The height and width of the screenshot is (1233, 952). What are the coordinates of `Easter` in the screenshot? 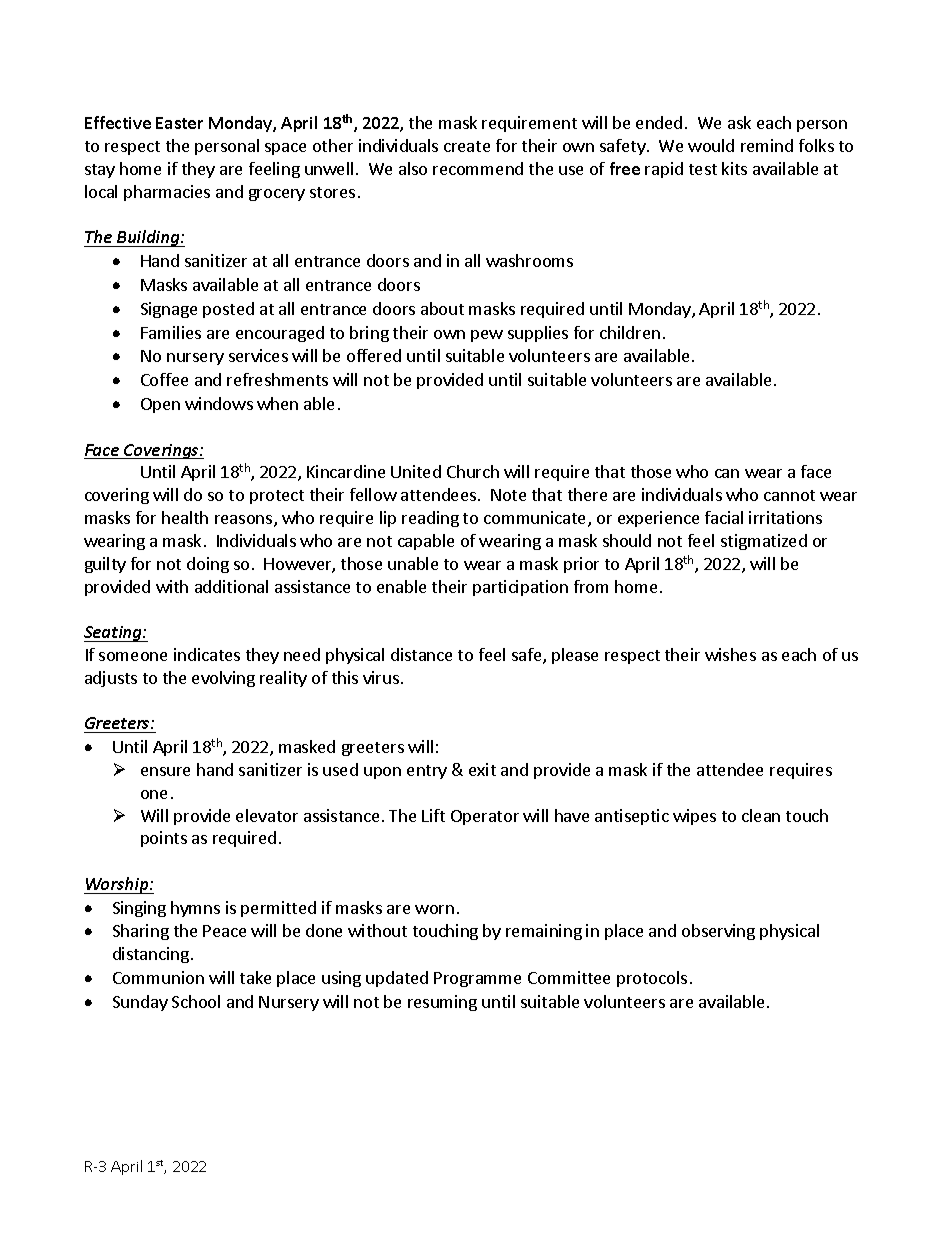 It's located at (179, 123).
